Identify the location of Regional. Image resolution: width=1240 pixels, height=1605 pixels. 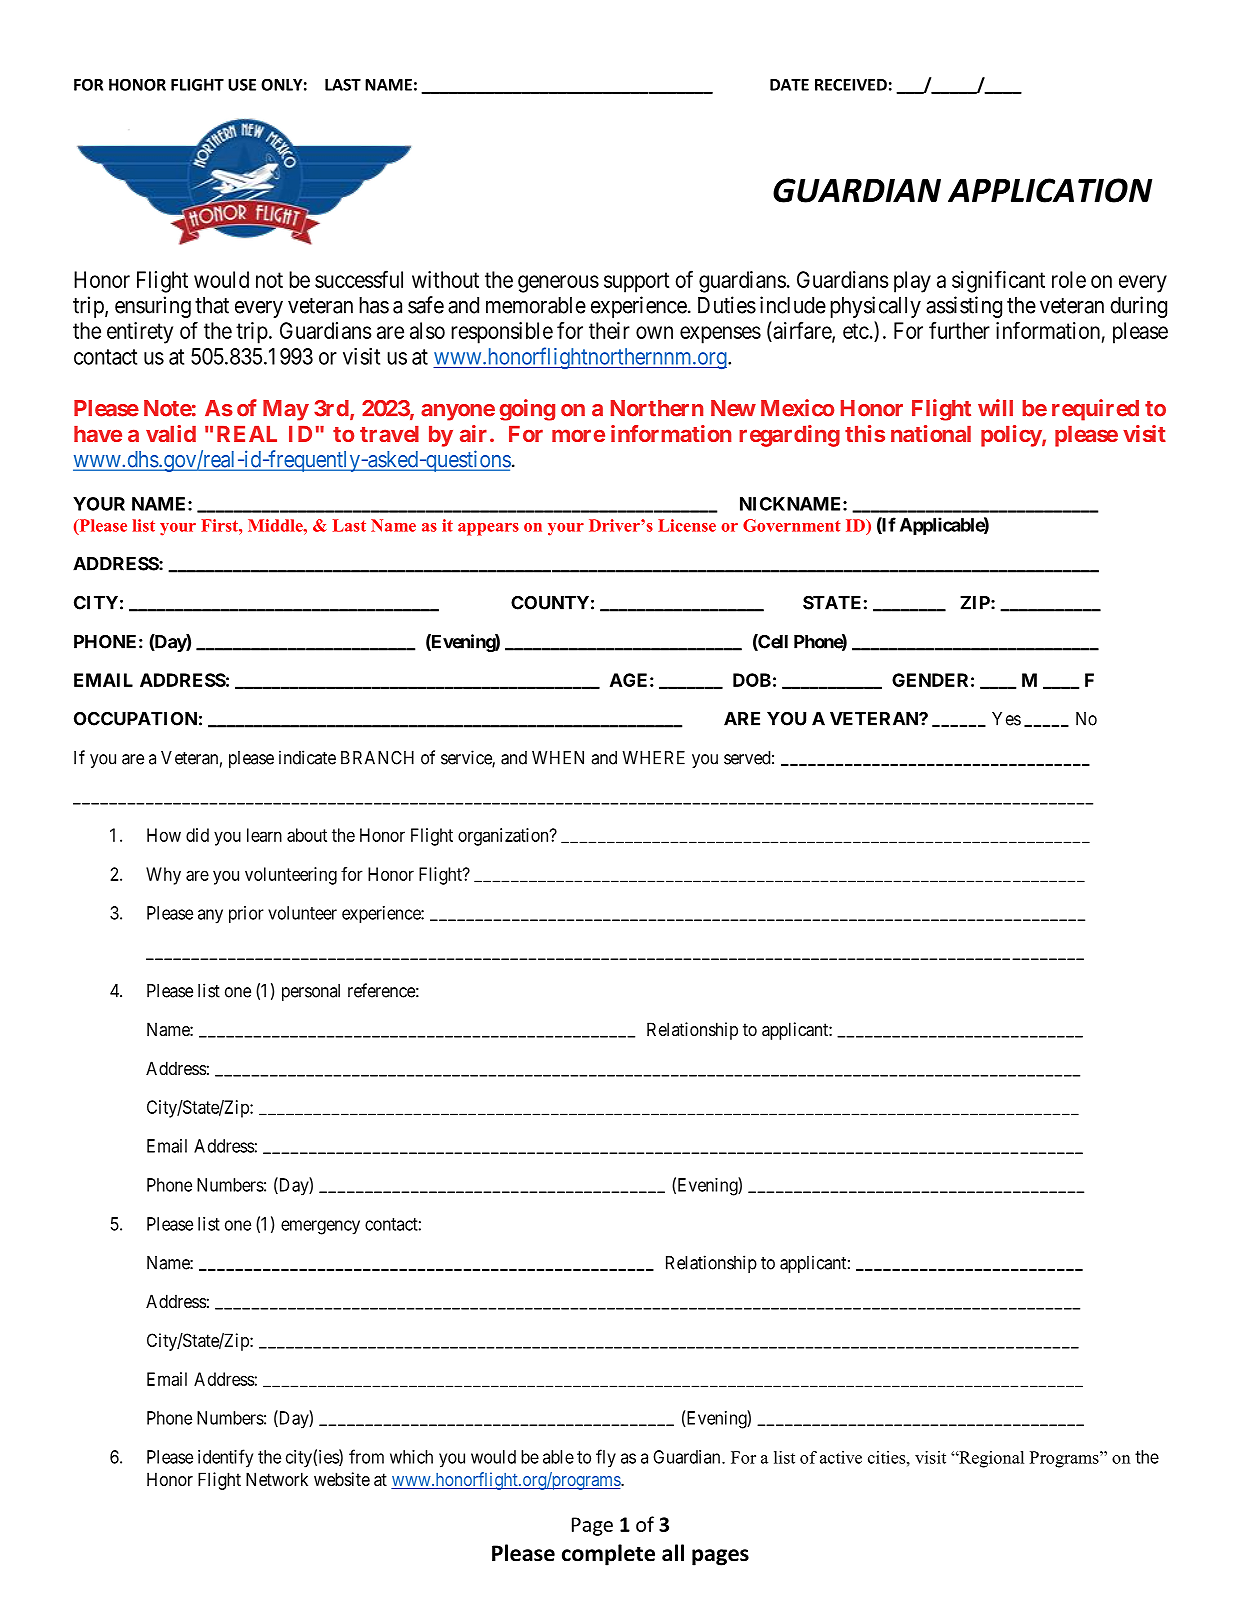
(990, 1459).
